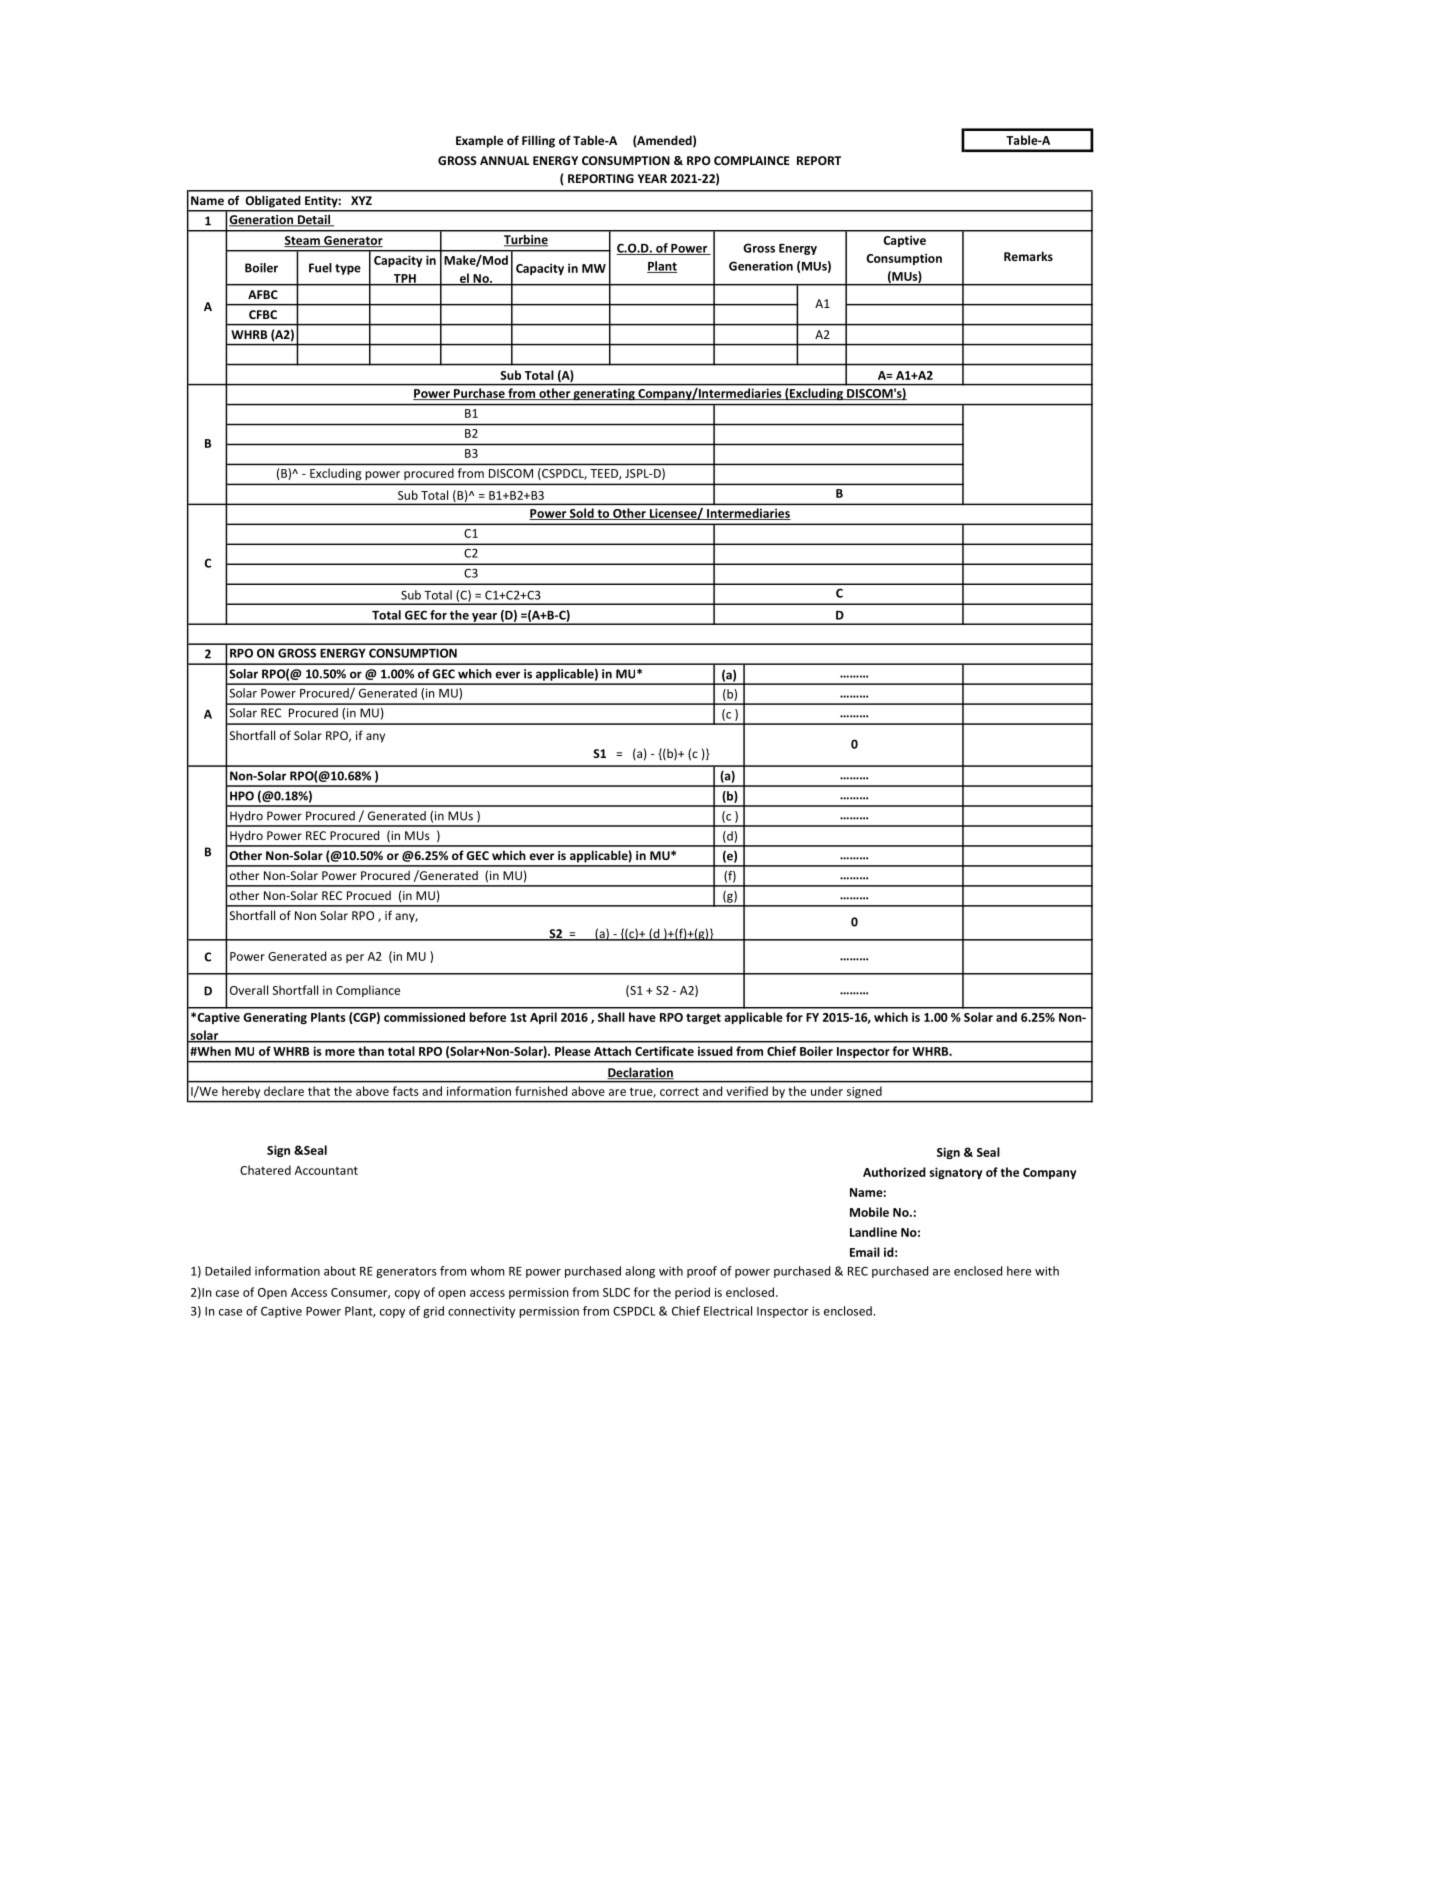  What do you see at coordinates (504, 160) in the screenshot?
I see `ANNUAL` at bounding box center [504, 160].
